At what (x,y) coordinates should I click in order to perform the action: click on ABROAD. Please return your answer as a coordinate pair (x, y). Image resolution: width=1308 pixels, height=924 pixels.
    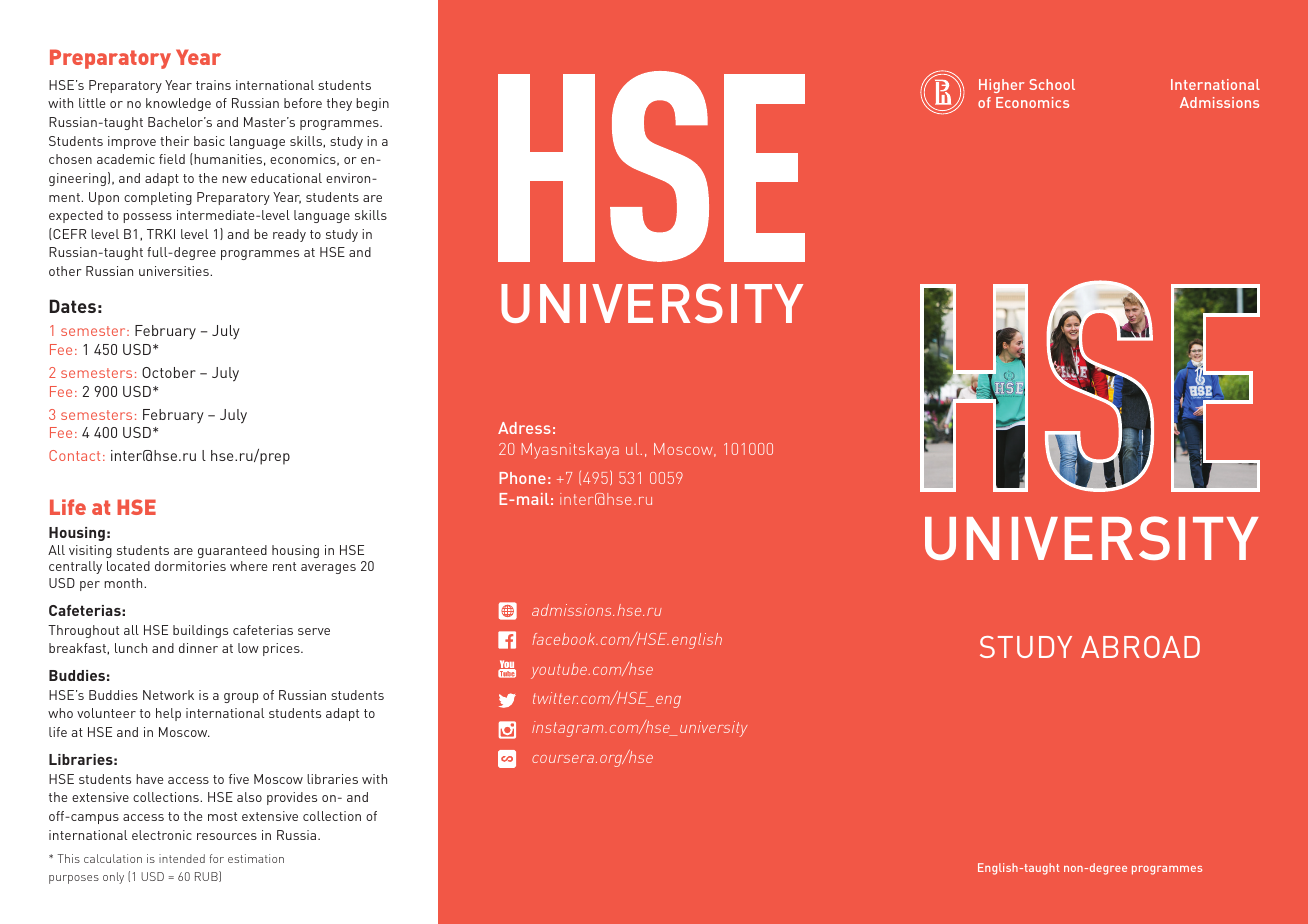
    Looking at the image, I should click on (1140, 647).
